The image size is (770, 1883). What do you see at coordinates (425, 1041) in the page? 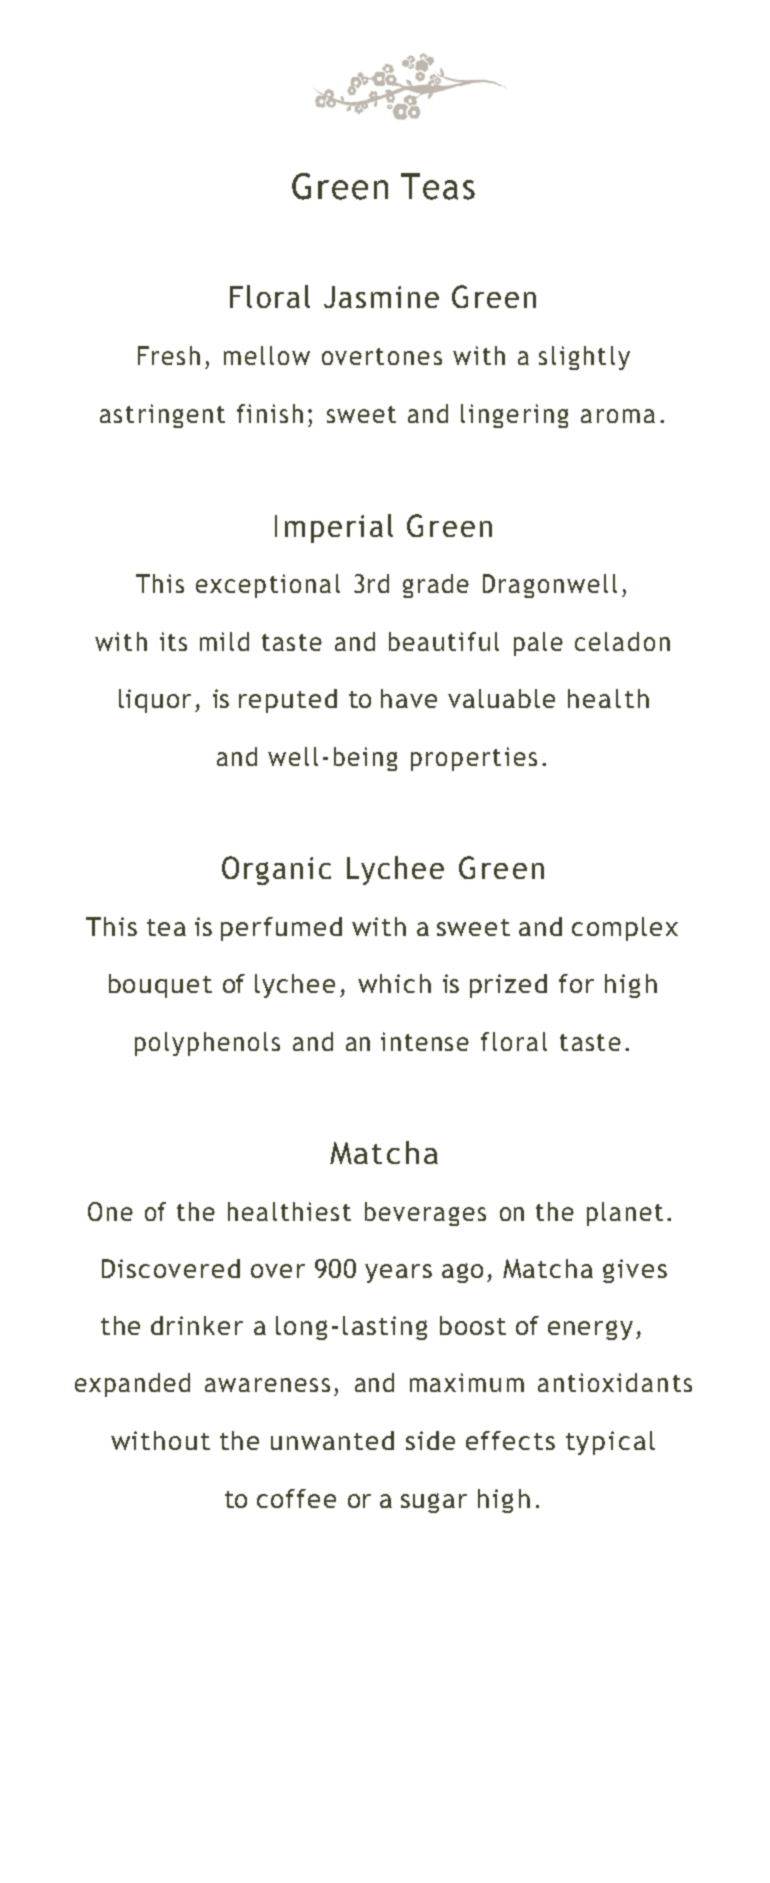
I see `intense` at bounding box center [425, 1041].
